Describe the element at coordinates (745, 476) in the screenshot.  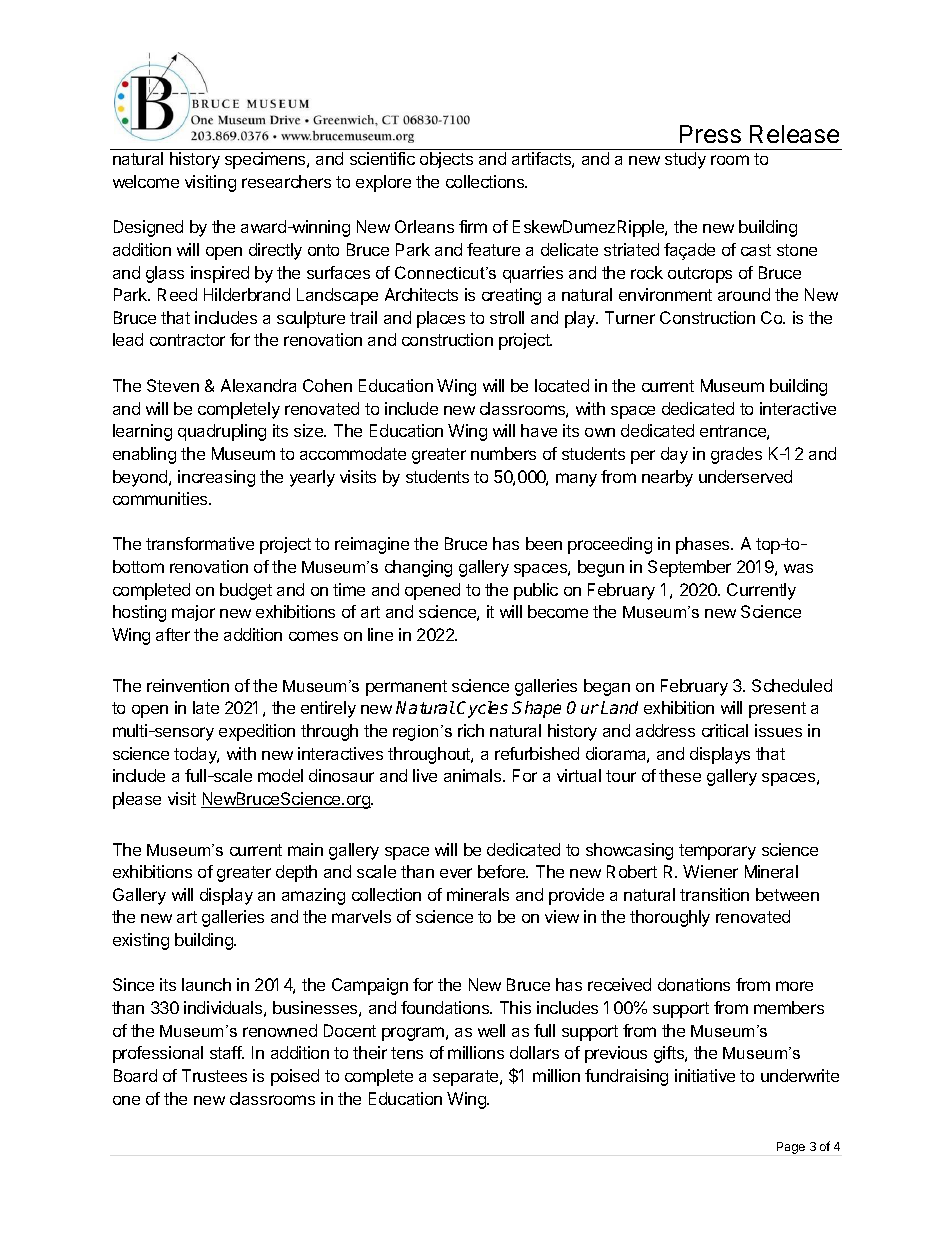
I see `underserved` at that location.
